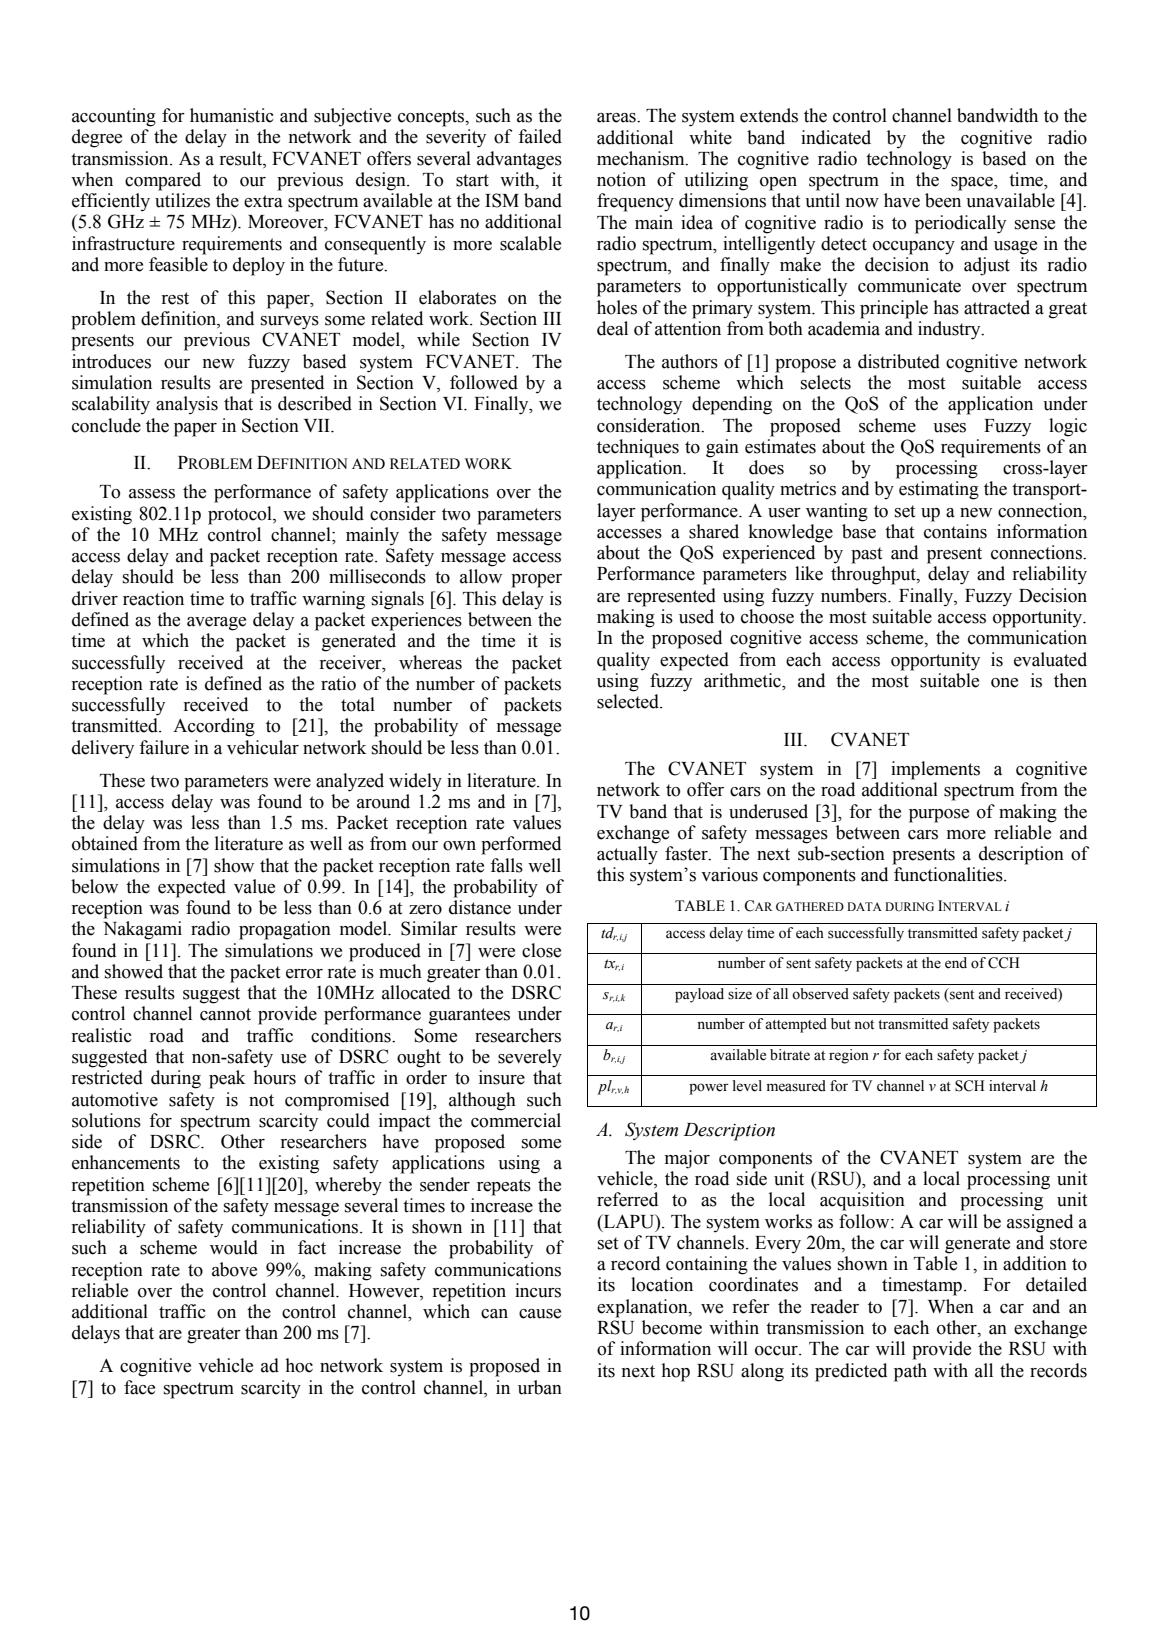 This page has height=1638, width=1159. What do you see at coordinates (629, 701) in the page?
I see `selected` at bounding box center [629, 701].
